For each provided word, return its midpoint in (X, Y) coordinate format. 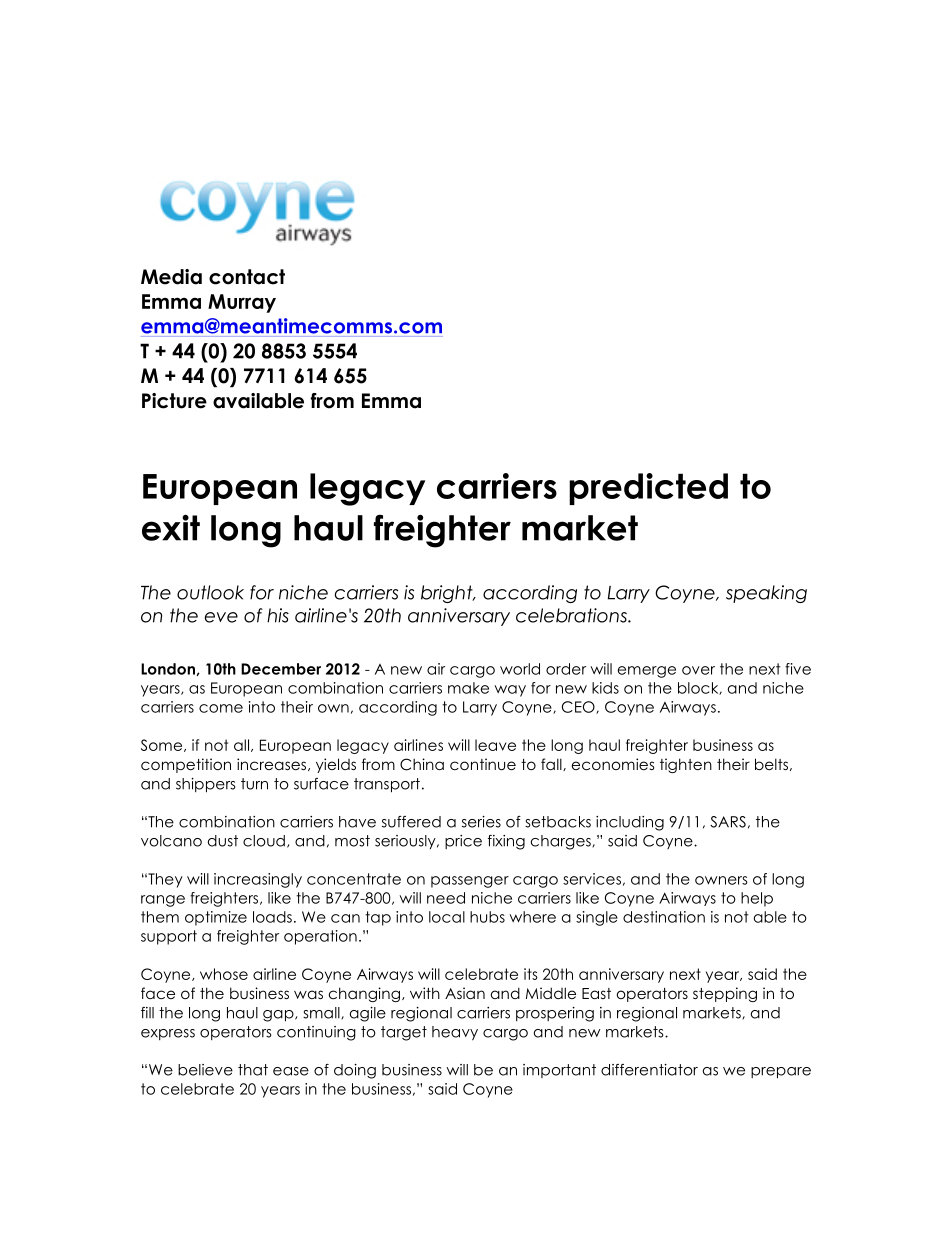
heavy (455, 1033)
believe (205, 1070)
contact (247, 277)
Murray (242, 303)
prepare (781, 1073)
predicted (648, 489)
